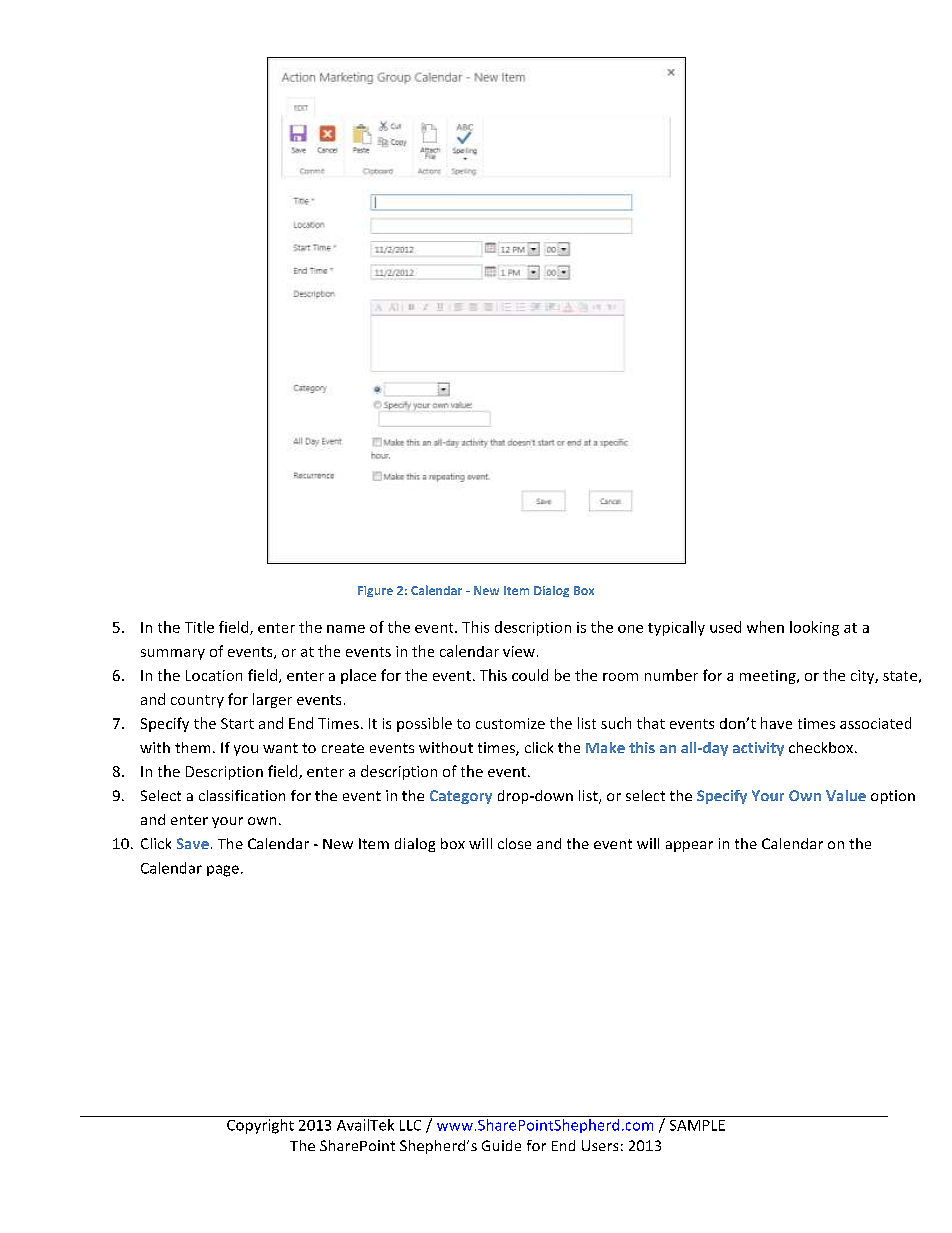 The width and height of the image is (952, 1233). What do you see at coordinates (814, 628) in the image?
I see `looking` at bounding box center [814, 628].
